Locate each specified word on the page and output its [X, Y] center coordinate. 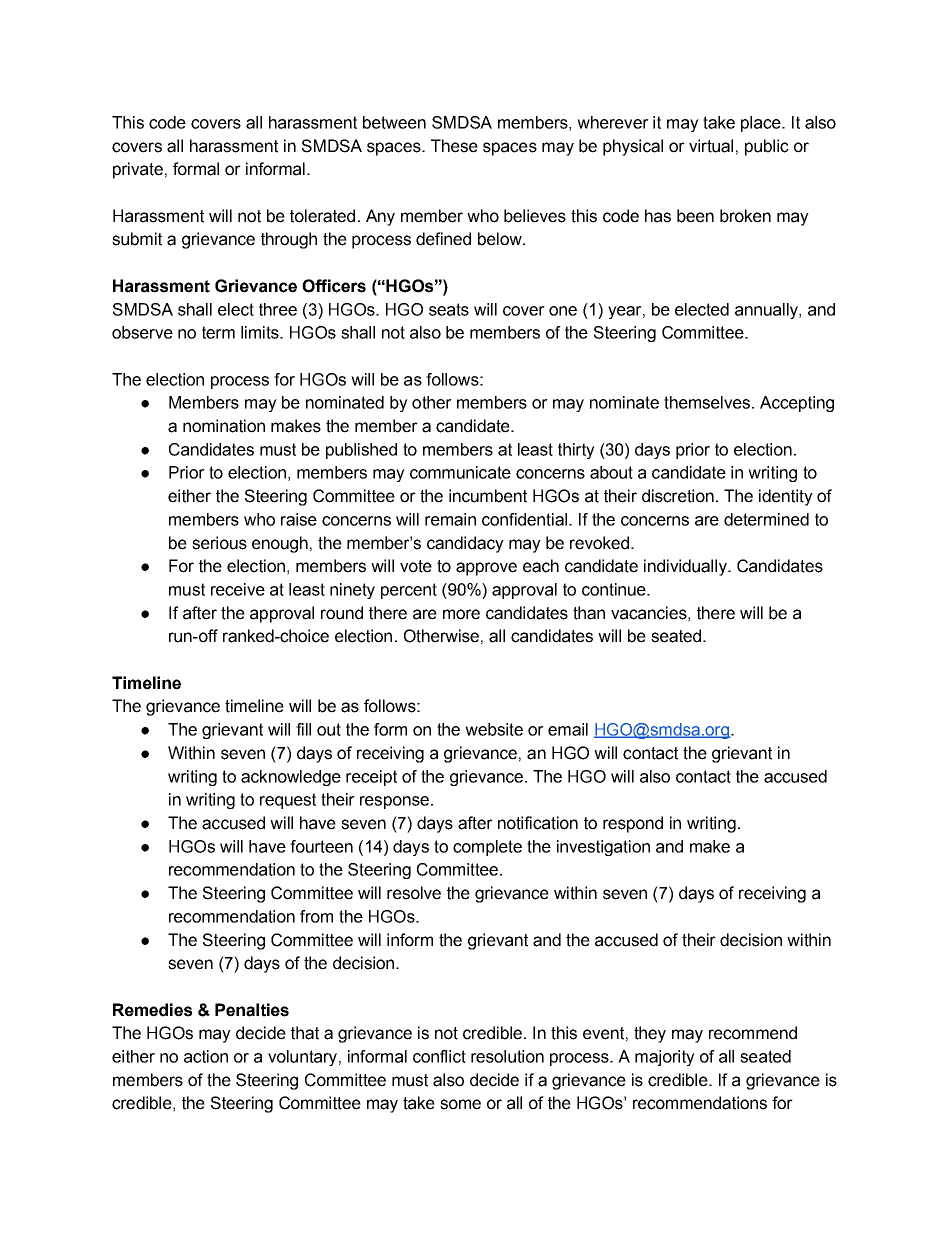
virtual [711, 146]
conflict [439, 1056]
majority [665, 1058]
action [206, 1056]
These [454, 146]
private [138, 170]
